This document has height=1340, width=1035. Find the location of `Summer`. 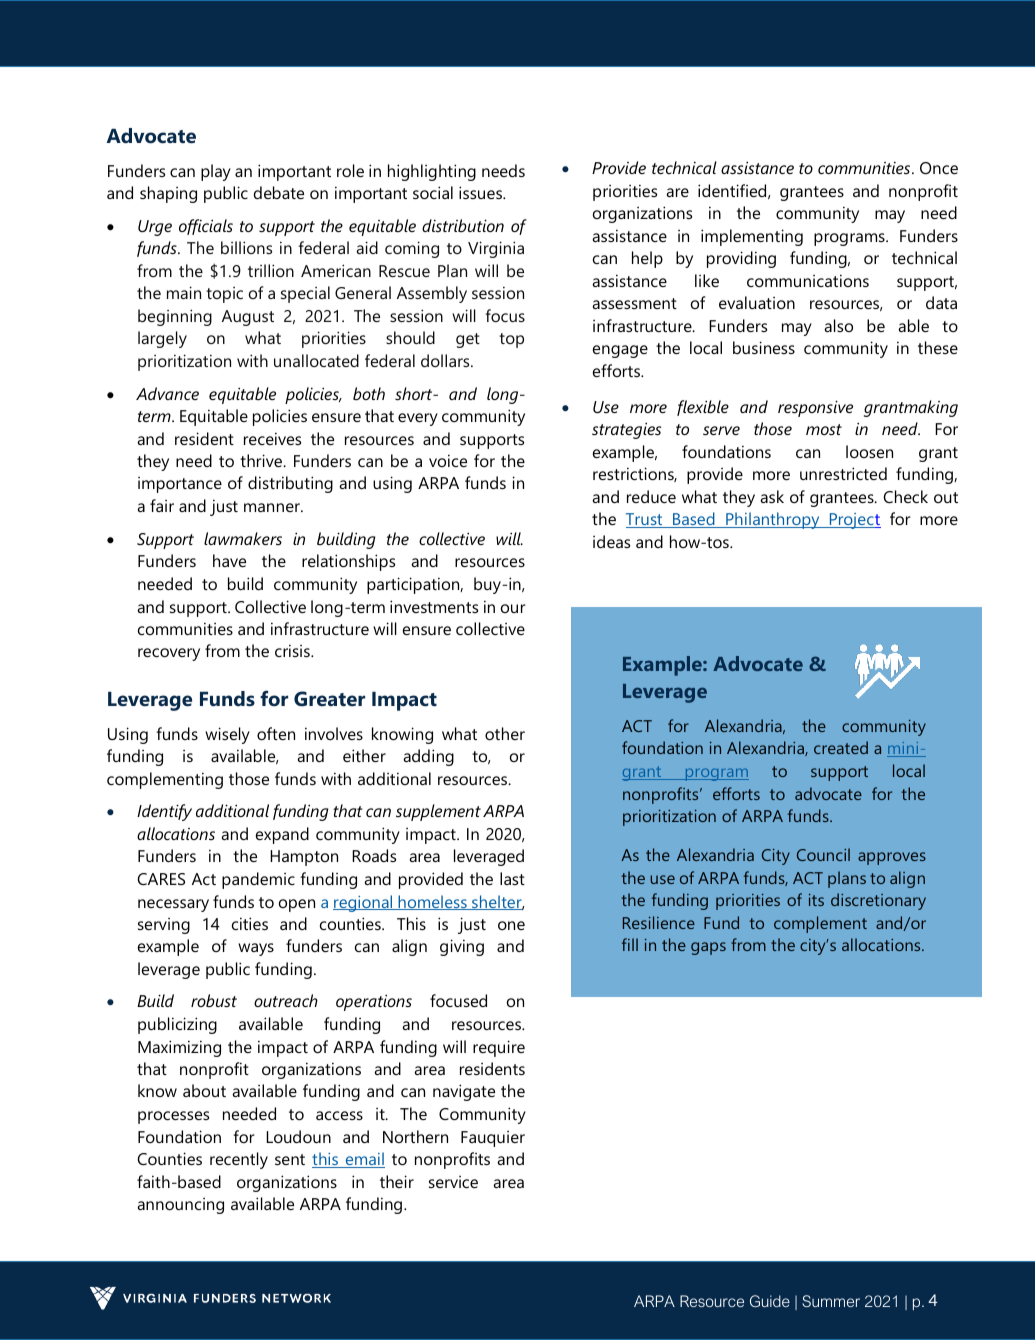

Summer is located at coordinates (831, 1301).
